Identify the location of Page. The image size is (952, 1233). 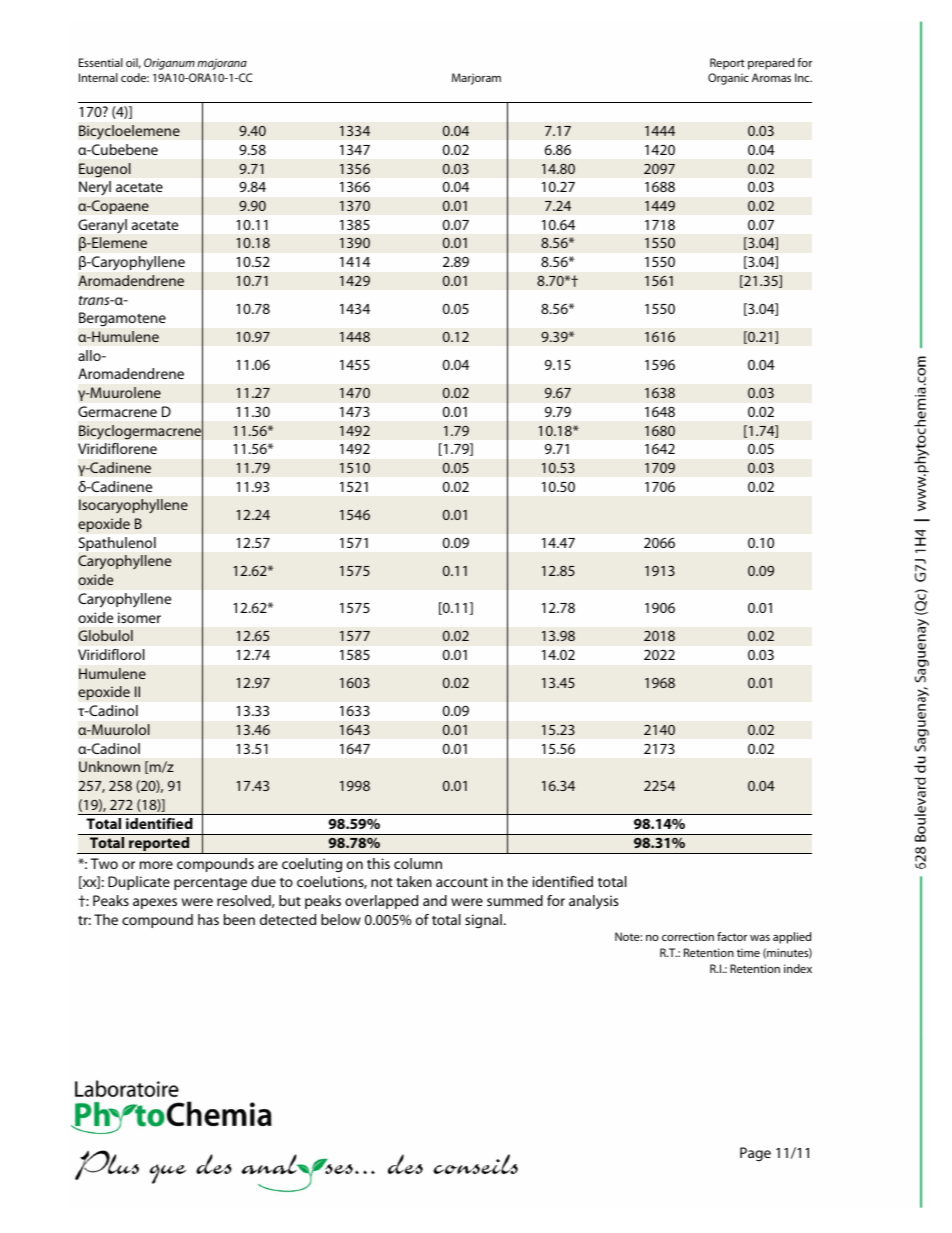
(755, 1154).
